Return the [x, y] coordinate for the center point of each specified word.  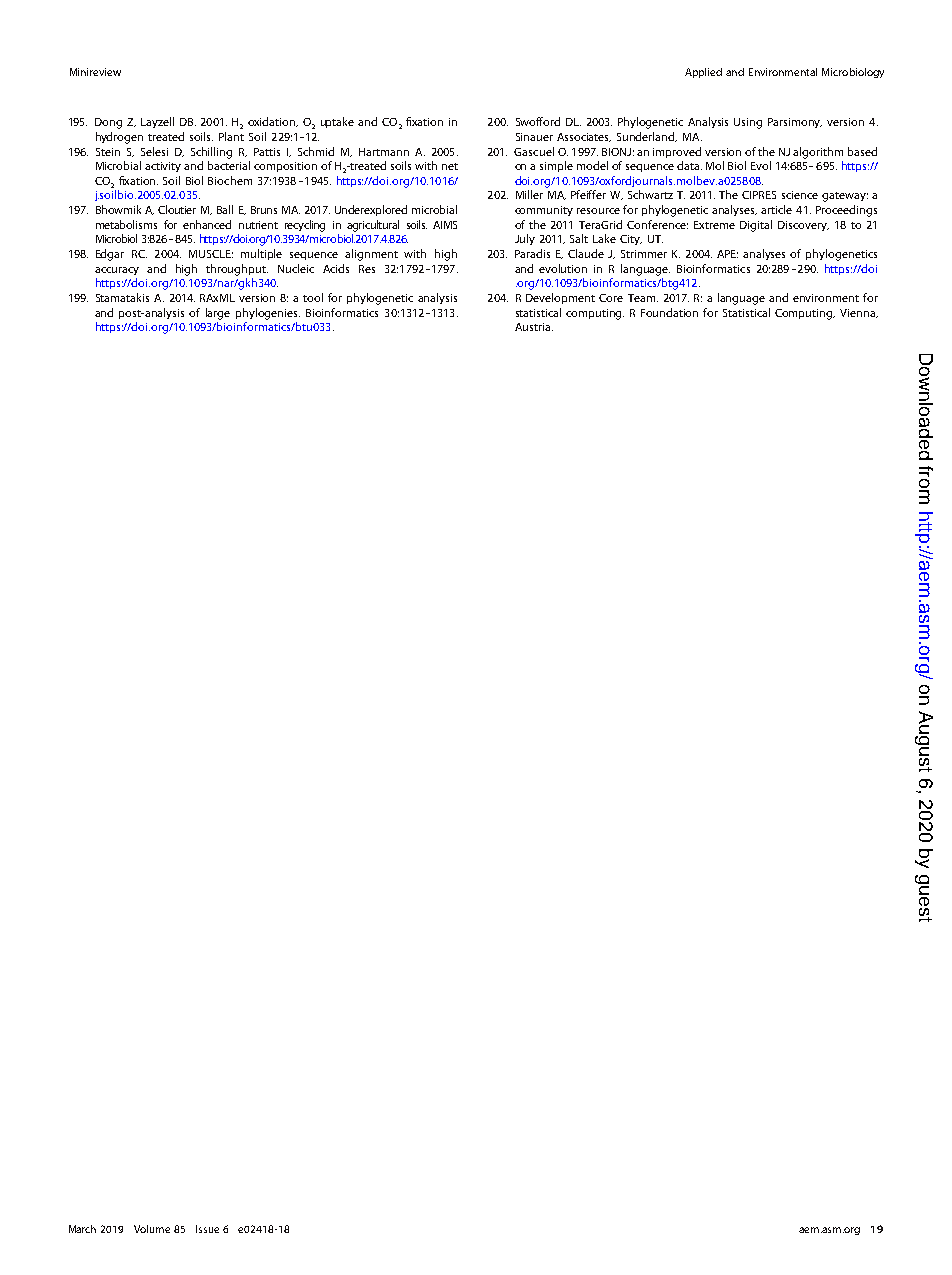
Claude [586, 253]
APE [727, 254]
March [82, 1229]
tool [313, 297]
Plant [231, 136]
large [218, 314]
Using [748, 123]
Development [560, 298]
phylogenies [268, 314]
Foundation [669, 312]
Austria [532, 327]
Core [611, 298]
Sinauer [534, 137]
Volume [152, 1229]
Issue [207, 1229]
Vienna [858, 313]
